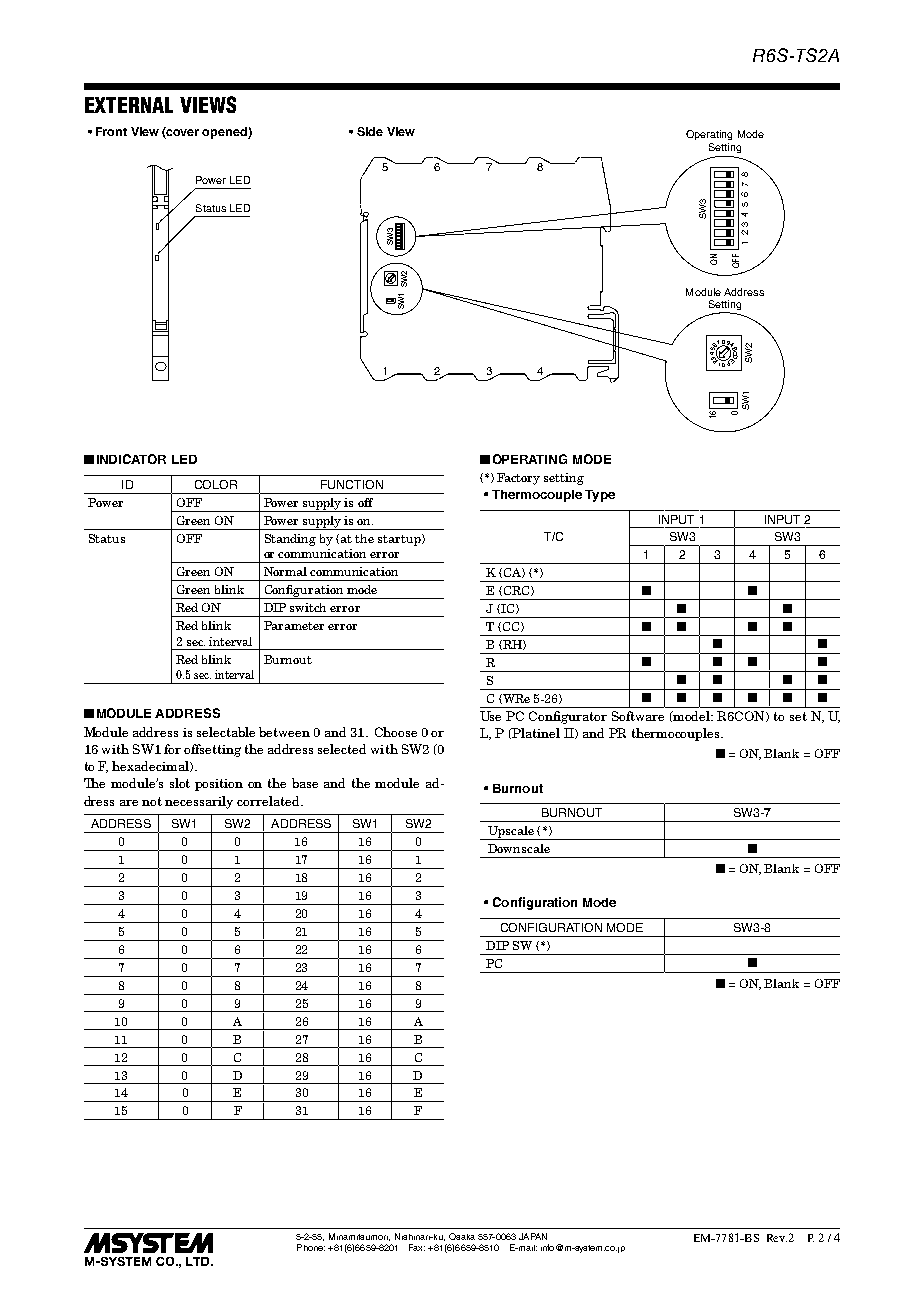 Image resolution: width=924 pixels, height=1308 pixels. What do you see at coordinates (370, 131) in the image?
I see `Side` at bounding box center [370, 131].
